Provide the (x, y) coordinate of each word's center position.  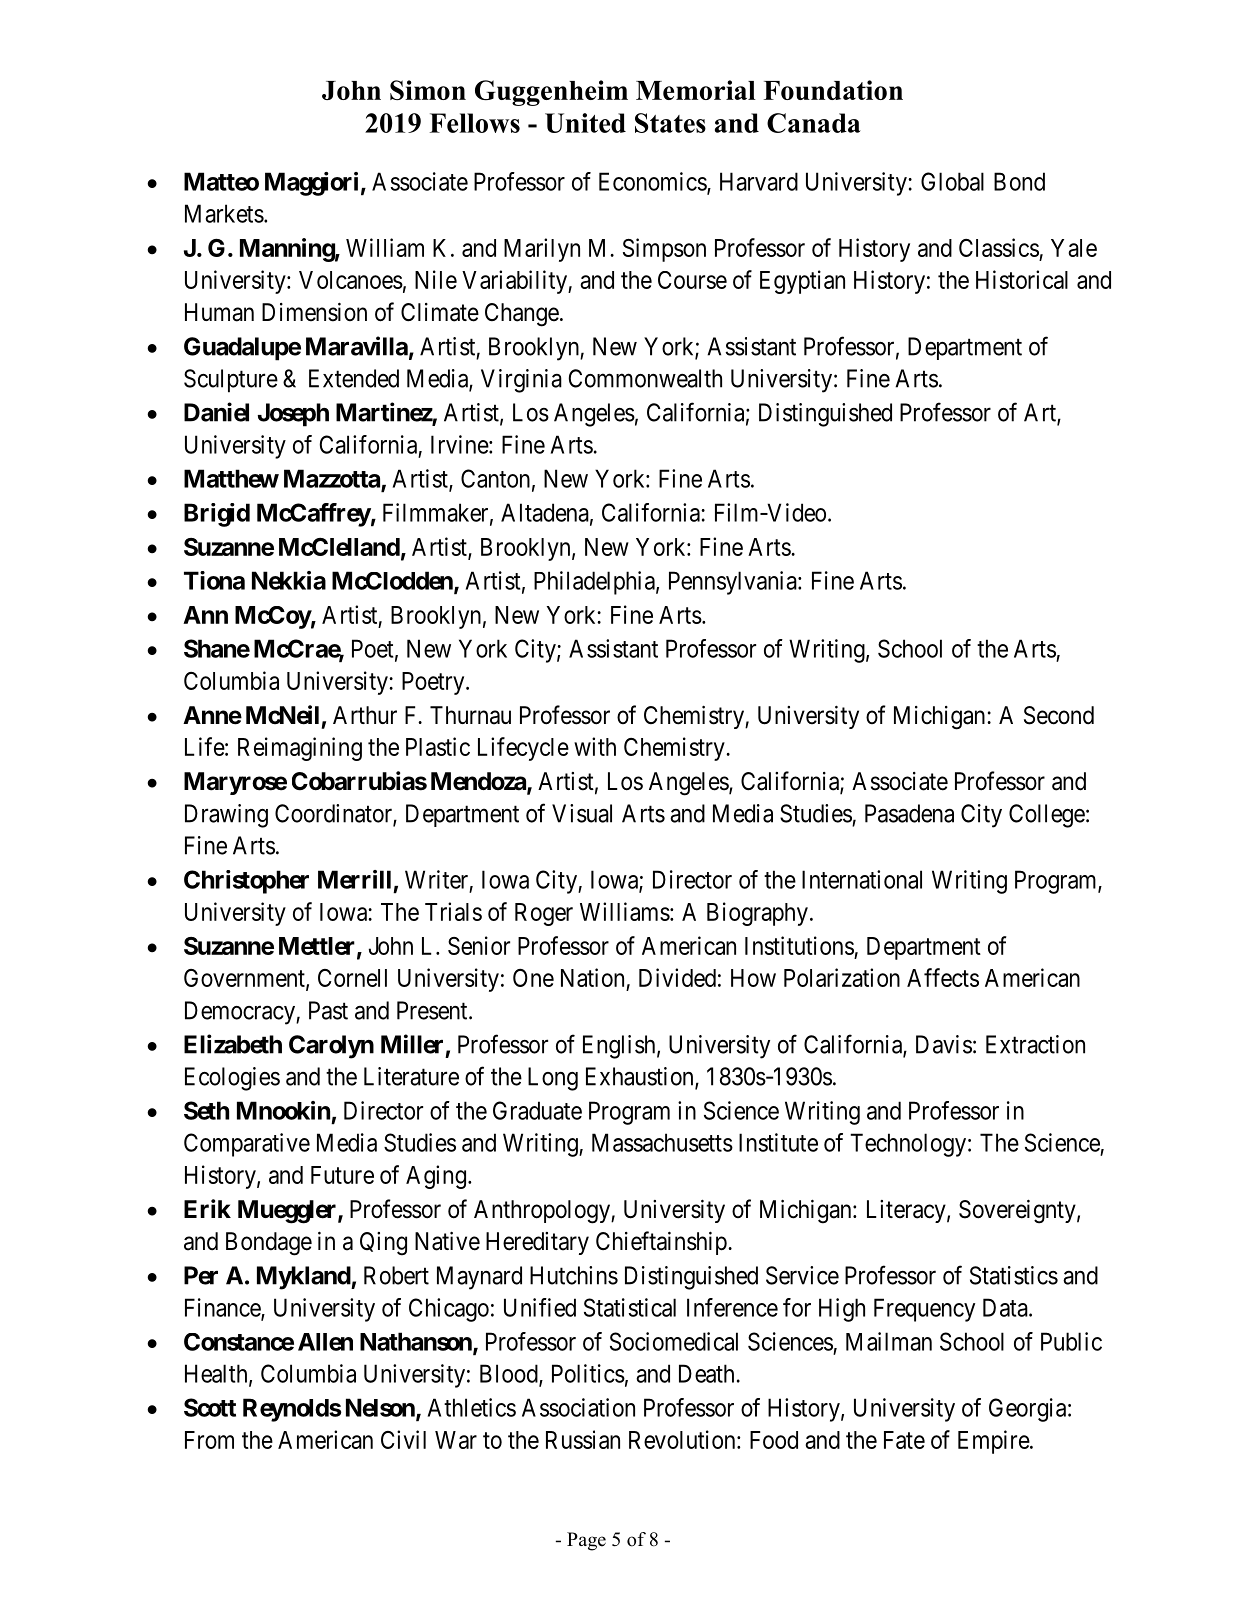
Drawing (226, 816)
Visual (582, 813)
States (670, 123)
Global (952, 181)
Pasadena (909, 813)
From (209, 1440)
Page (586, 1541)
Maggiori (311, 184)
